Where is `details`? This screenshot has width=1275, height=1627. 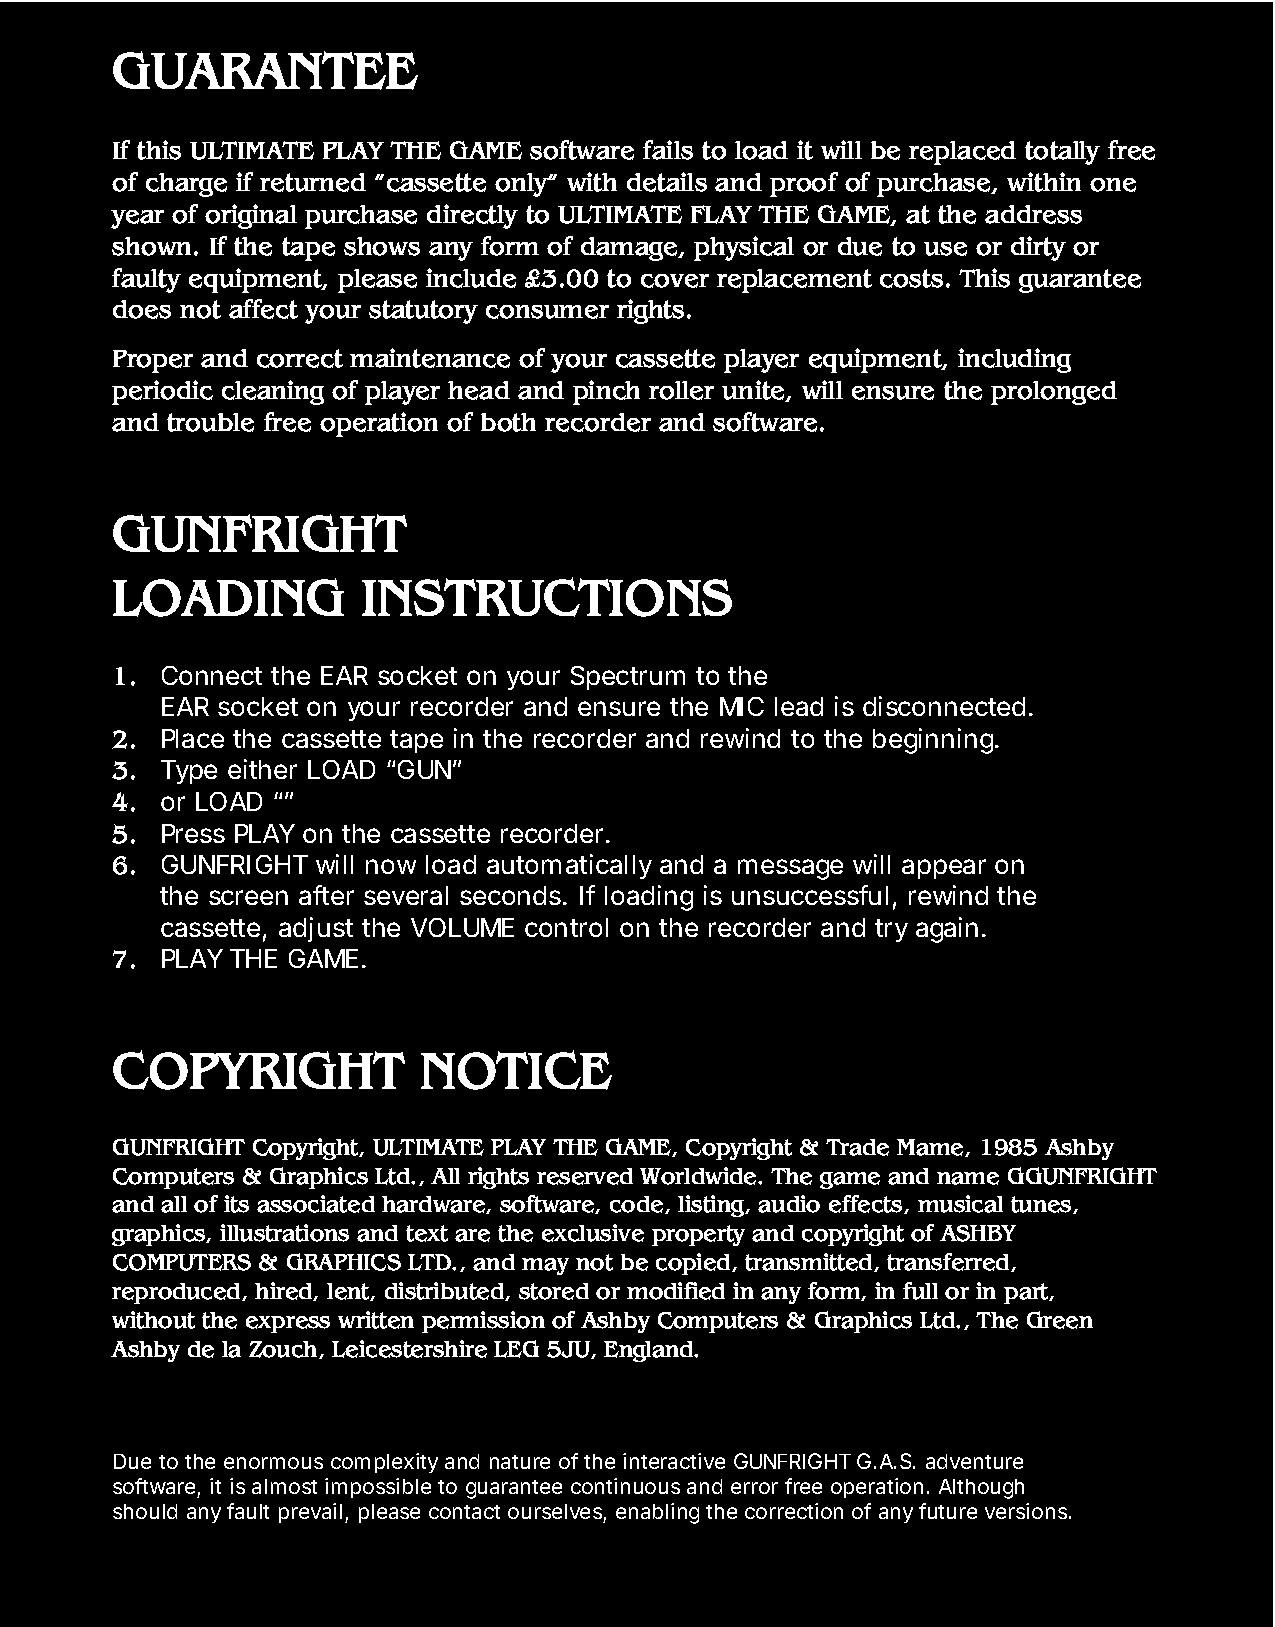 details is located at coordinates (667, 182).
